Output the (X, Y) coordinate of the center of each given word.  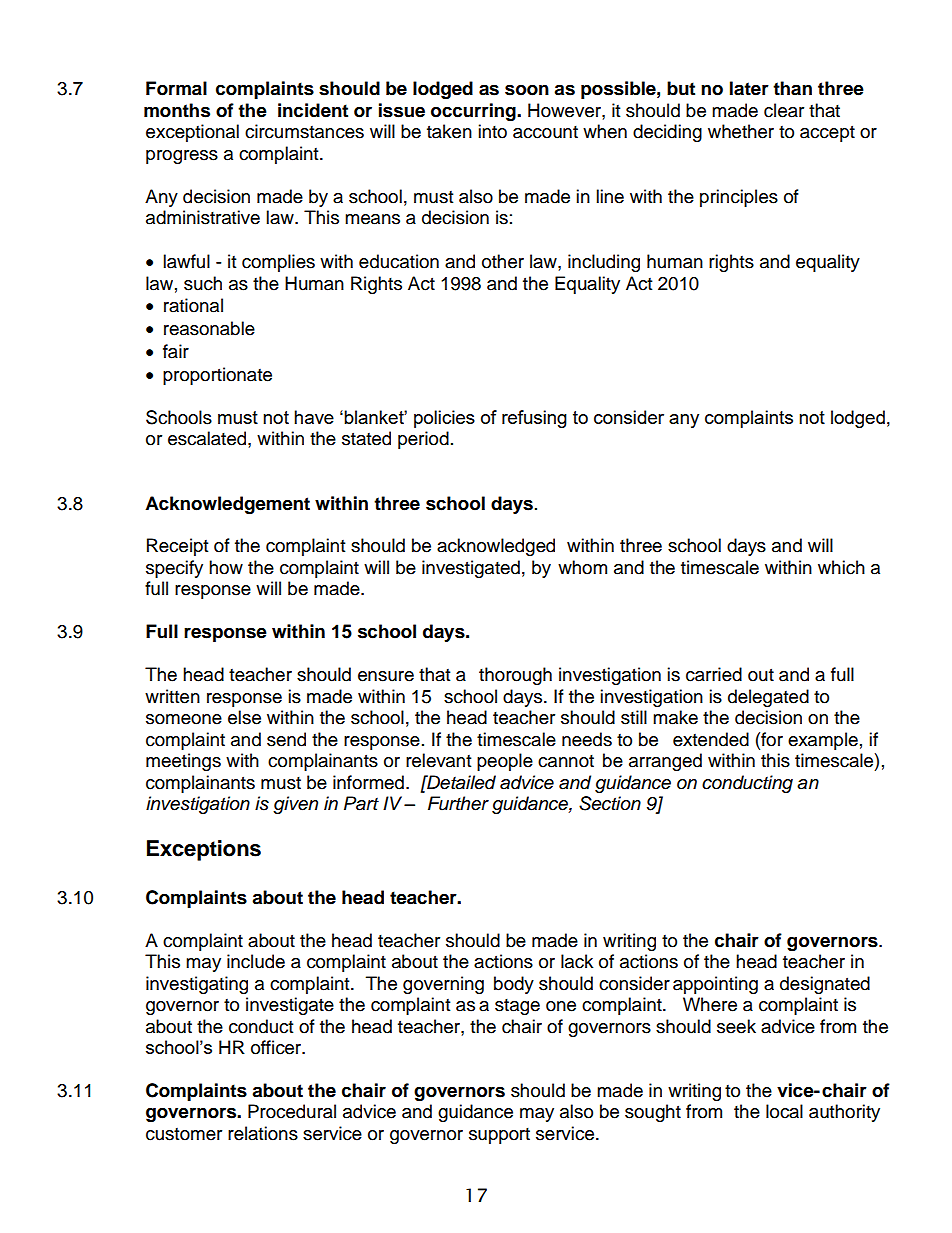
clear (784, 110)
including (604, 263)
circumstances (304, 131)
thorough (515, 676)
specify (174, 569)
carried (714, 674)
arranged (665, 762)
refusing (534, 419)
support (499, 1136)
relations (263, 1133)
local (784, 1111)
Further (458, 803)
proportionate (217, 376)
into (492, 131)
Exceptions (204, 850)
